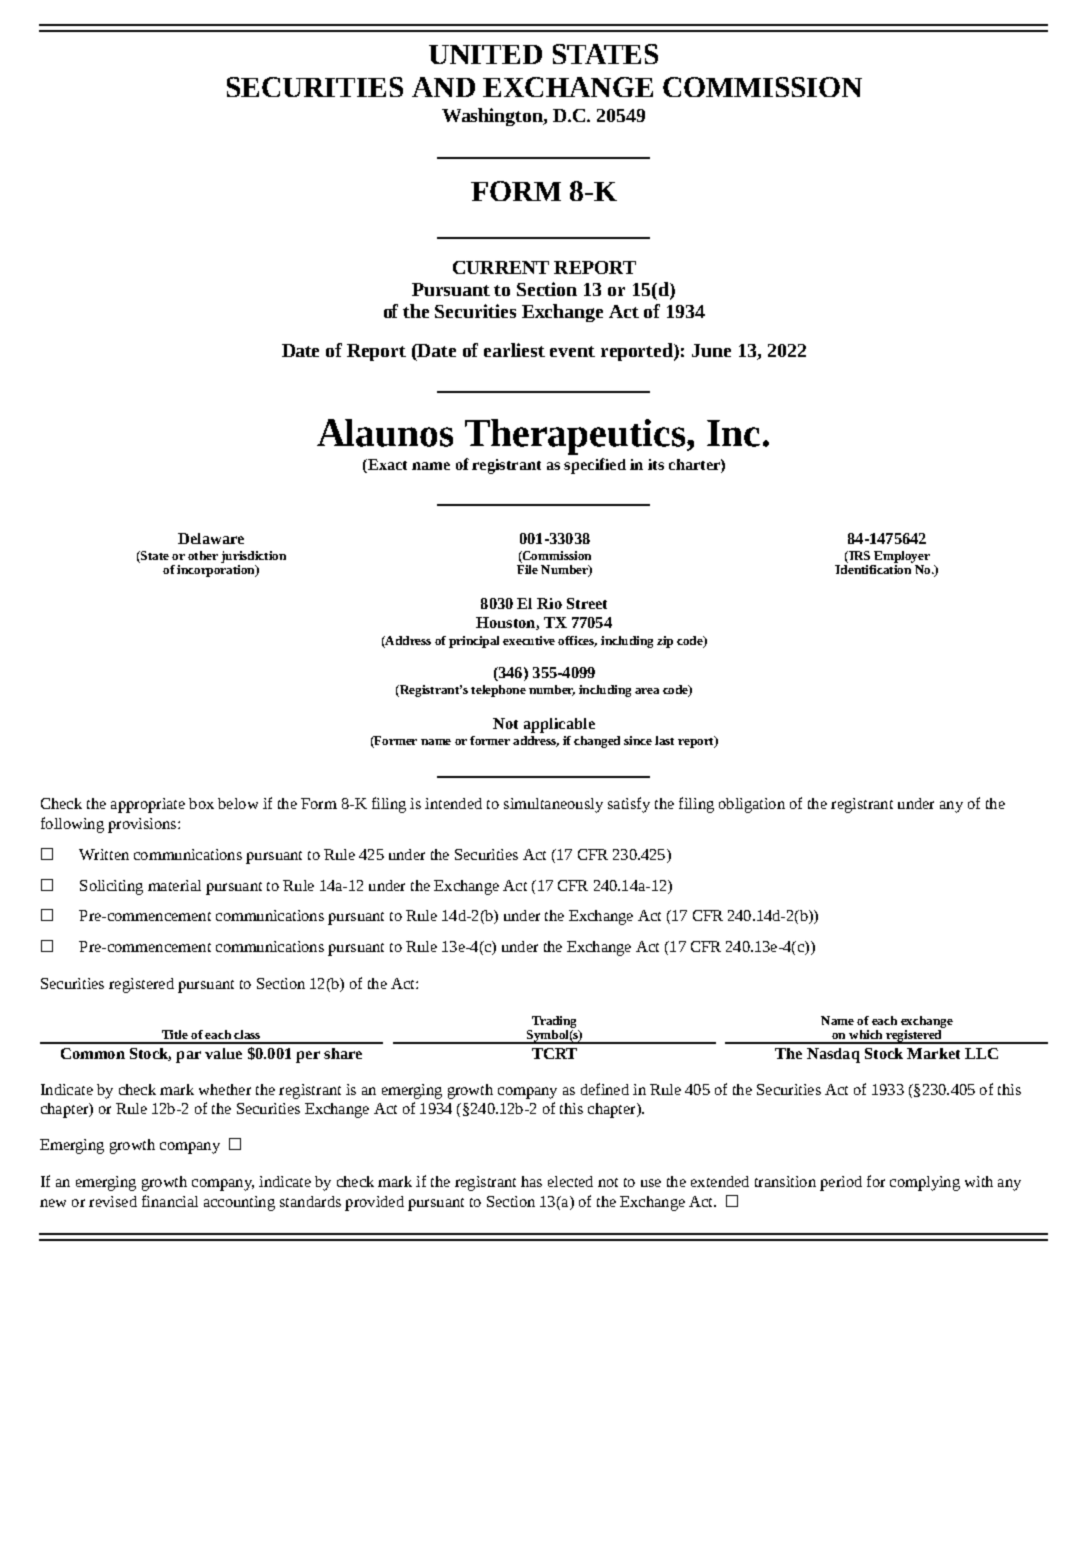 The image size is (1089, 1542). Describe the element at coordinates (531, 1181) in the screenshot. I see `has` at that location.
